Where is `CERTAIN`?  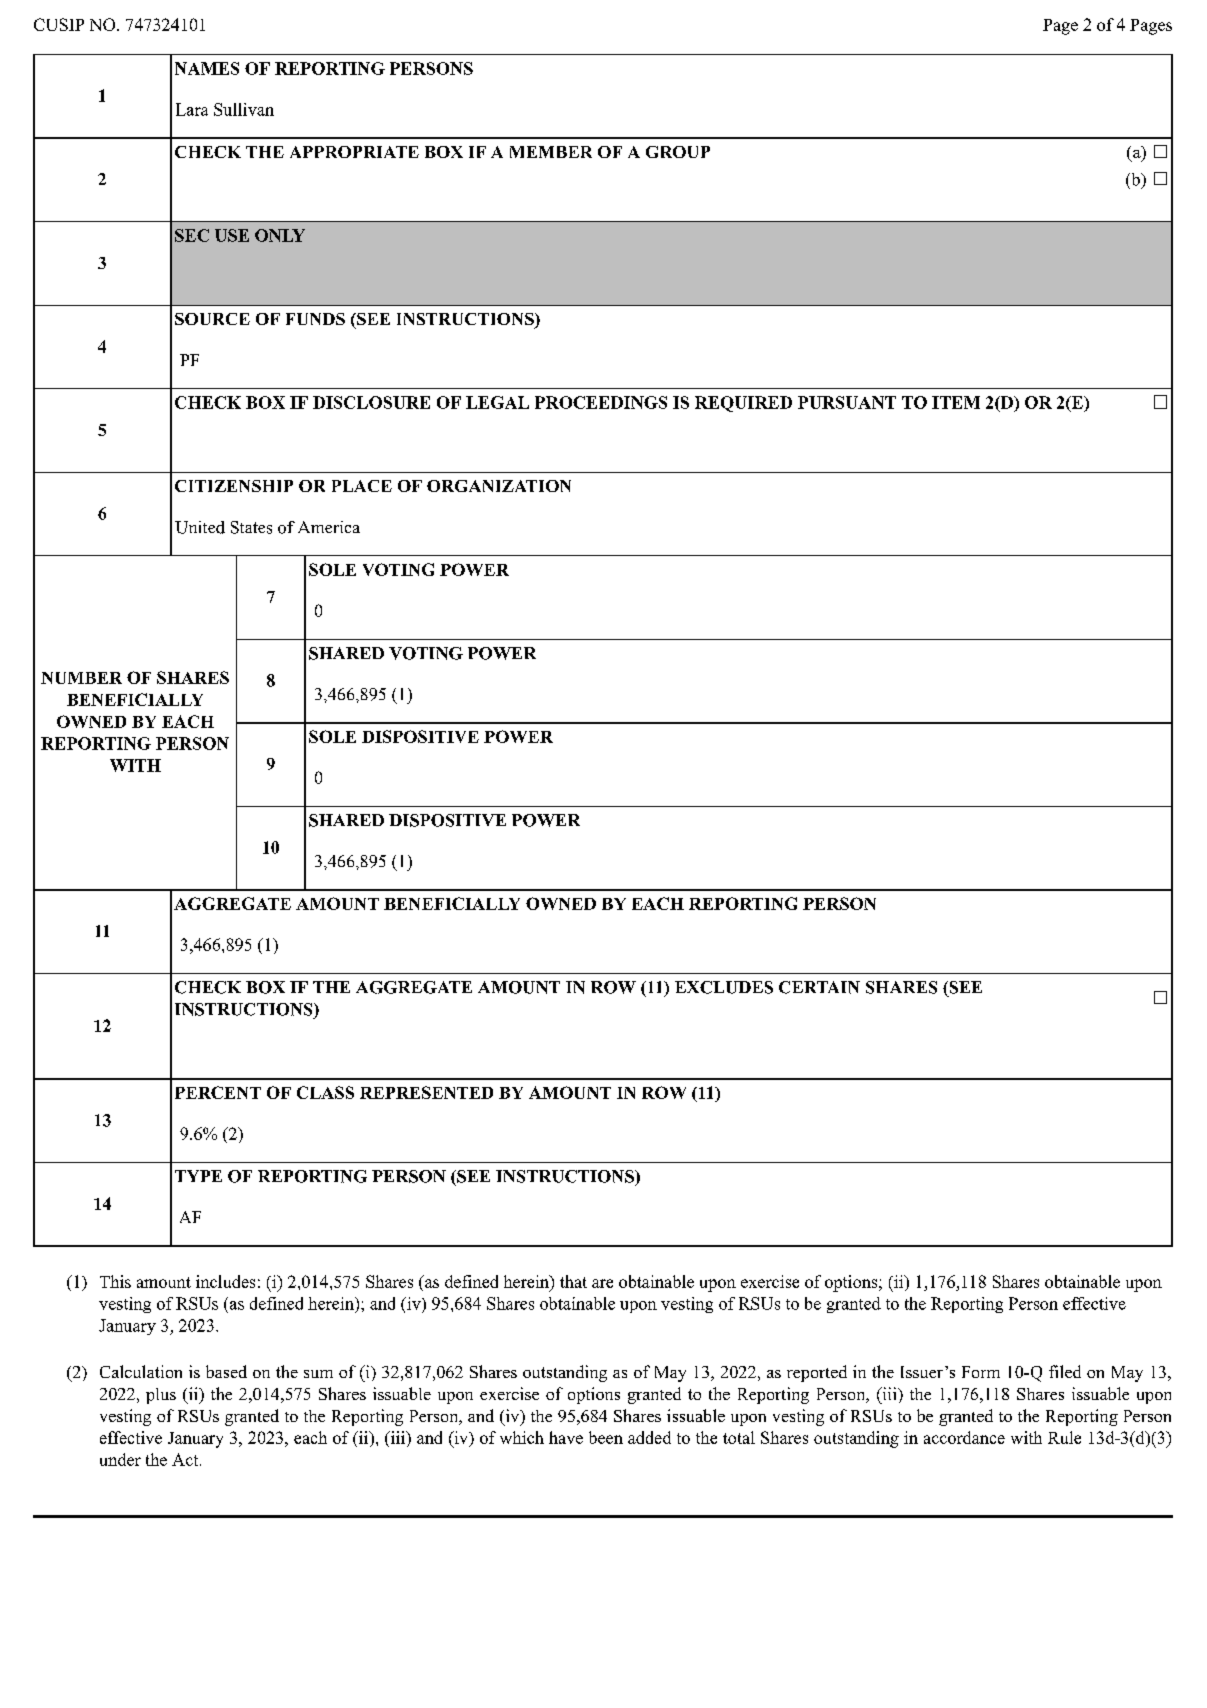 CERTAIN is located at coordinates (819, 987).
